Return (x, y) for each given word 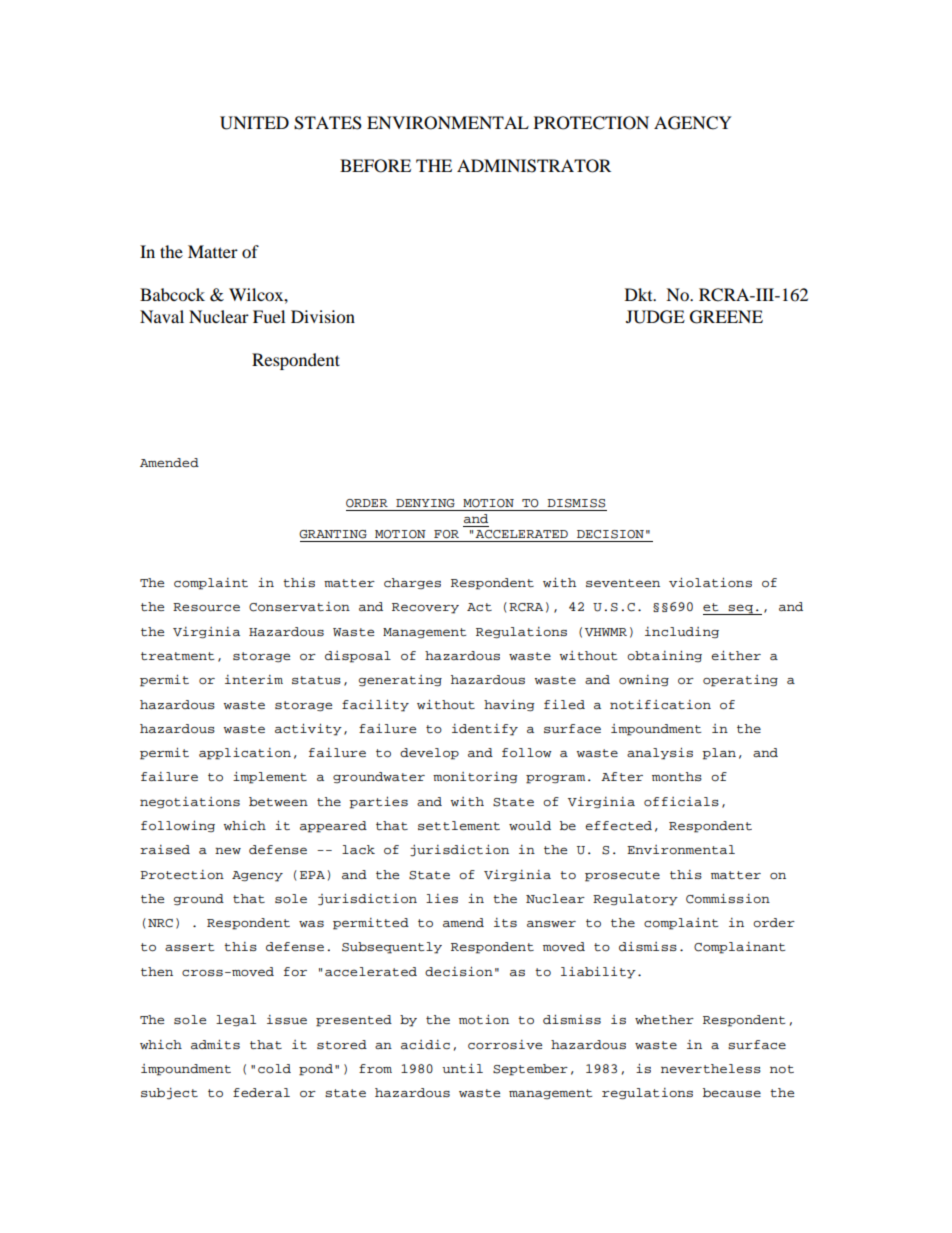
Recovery (425, 608)
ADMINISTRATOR (534, 166)
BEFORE (375, 166)
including (682, 632)
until (462, 1068)
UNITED (254, 123)
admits (215, 1044)
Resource (206, 607)
